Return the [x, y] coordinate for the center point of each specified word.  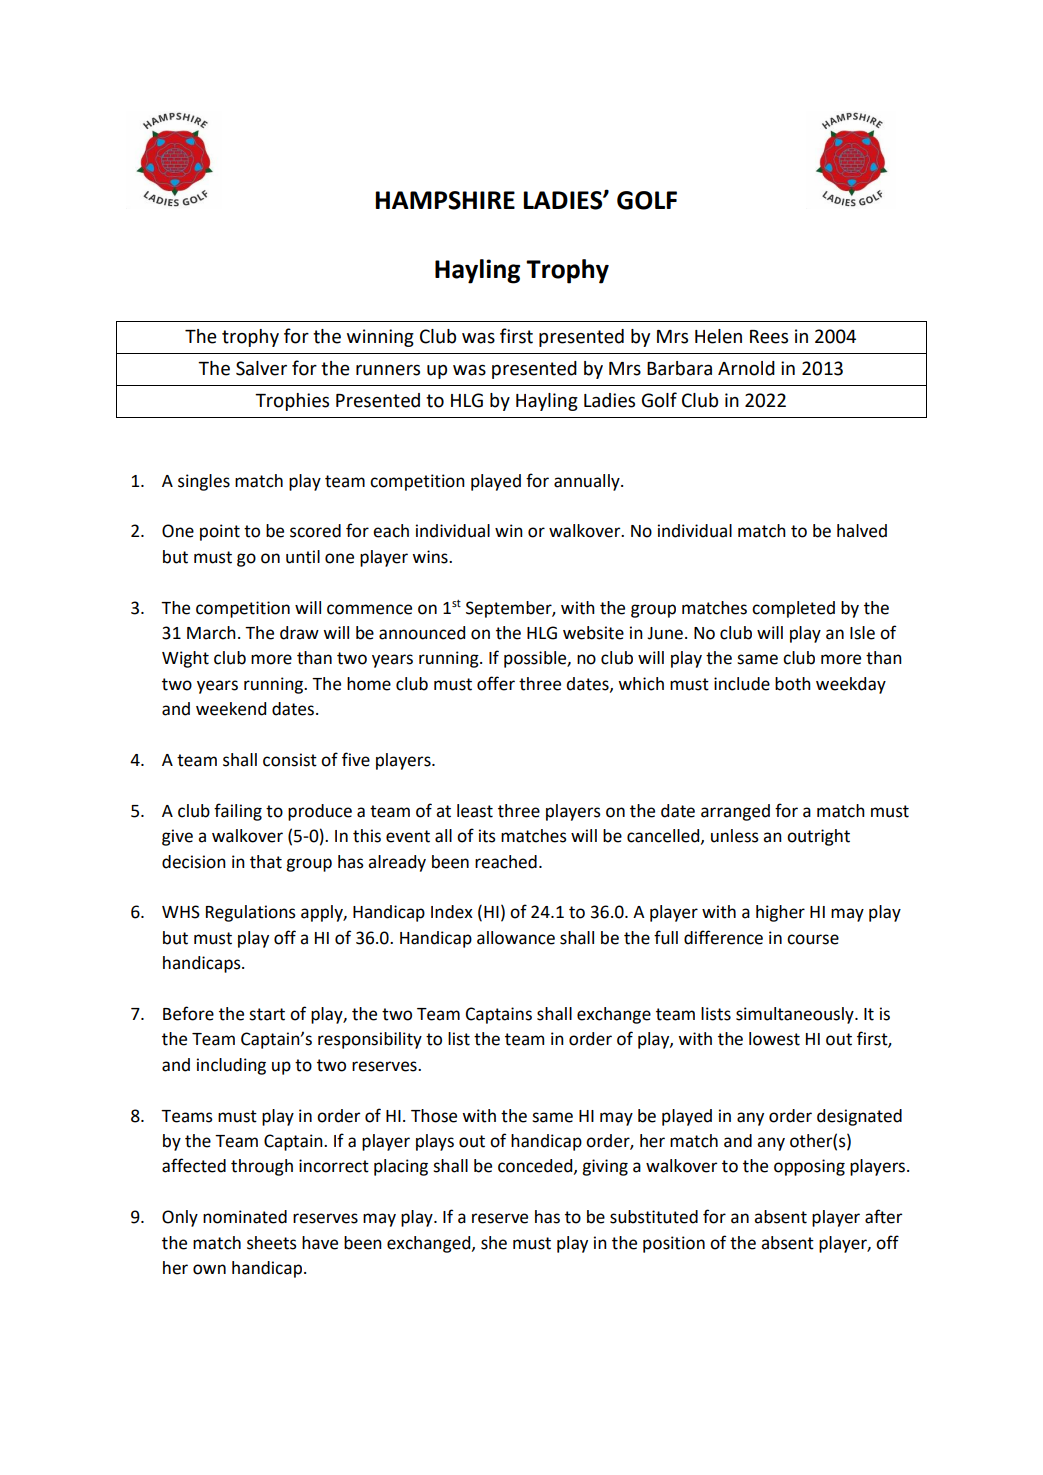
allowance [516, 938]
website [593, 633]
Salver [261, 368]
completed [793, 609]
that [266, 862]
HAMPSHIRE [445, 200]
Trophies [292, 402]
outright [818, 837]
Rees [769, 337]
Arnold [746, 368]
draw [299, 633]
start [267, 1014]
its [487, 836]
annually [588, 482]
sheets [272, 1243]
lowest [774, 1039]
